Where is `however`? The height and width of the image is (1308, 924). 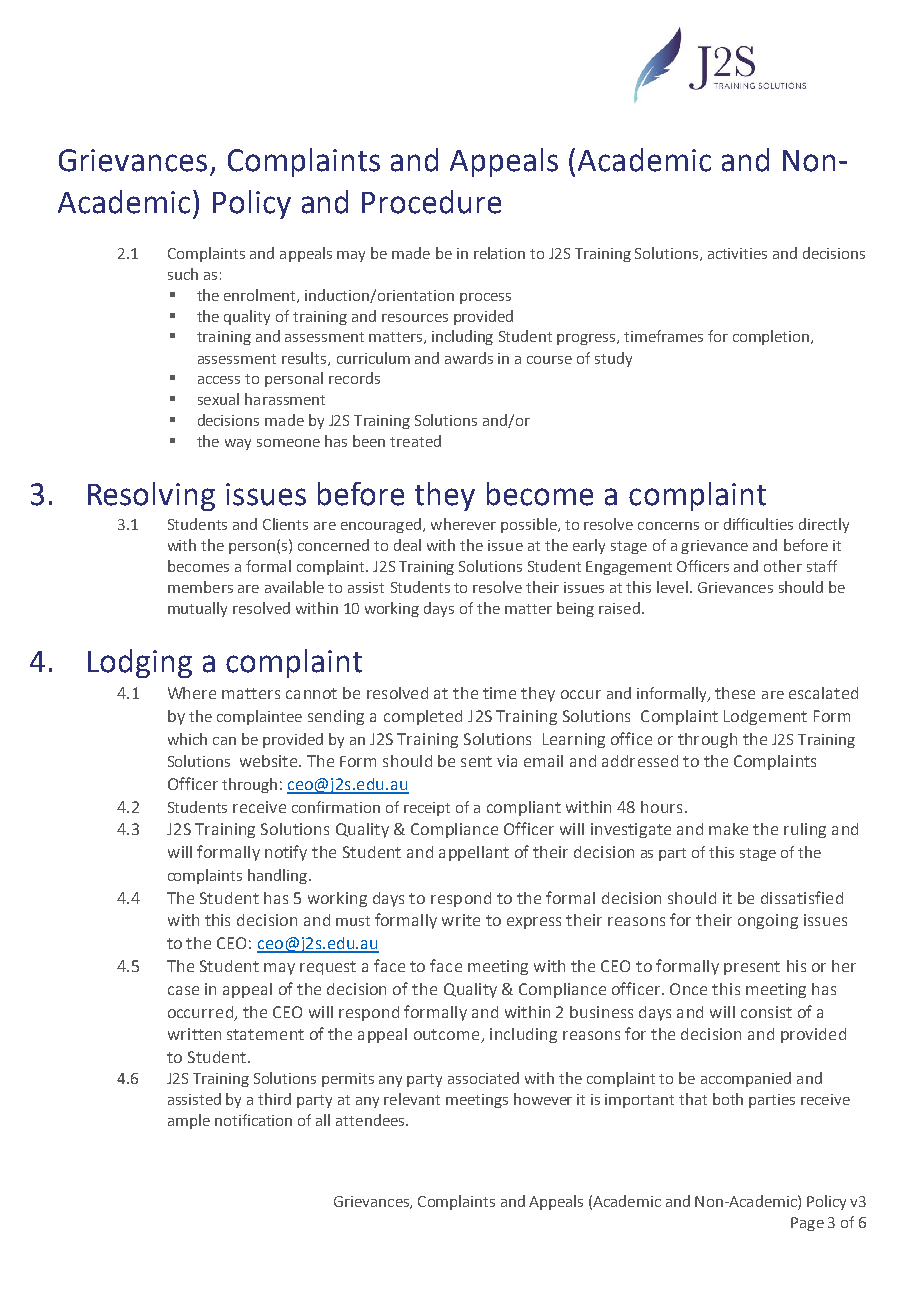 however is located at coordinates (543, 1099).
